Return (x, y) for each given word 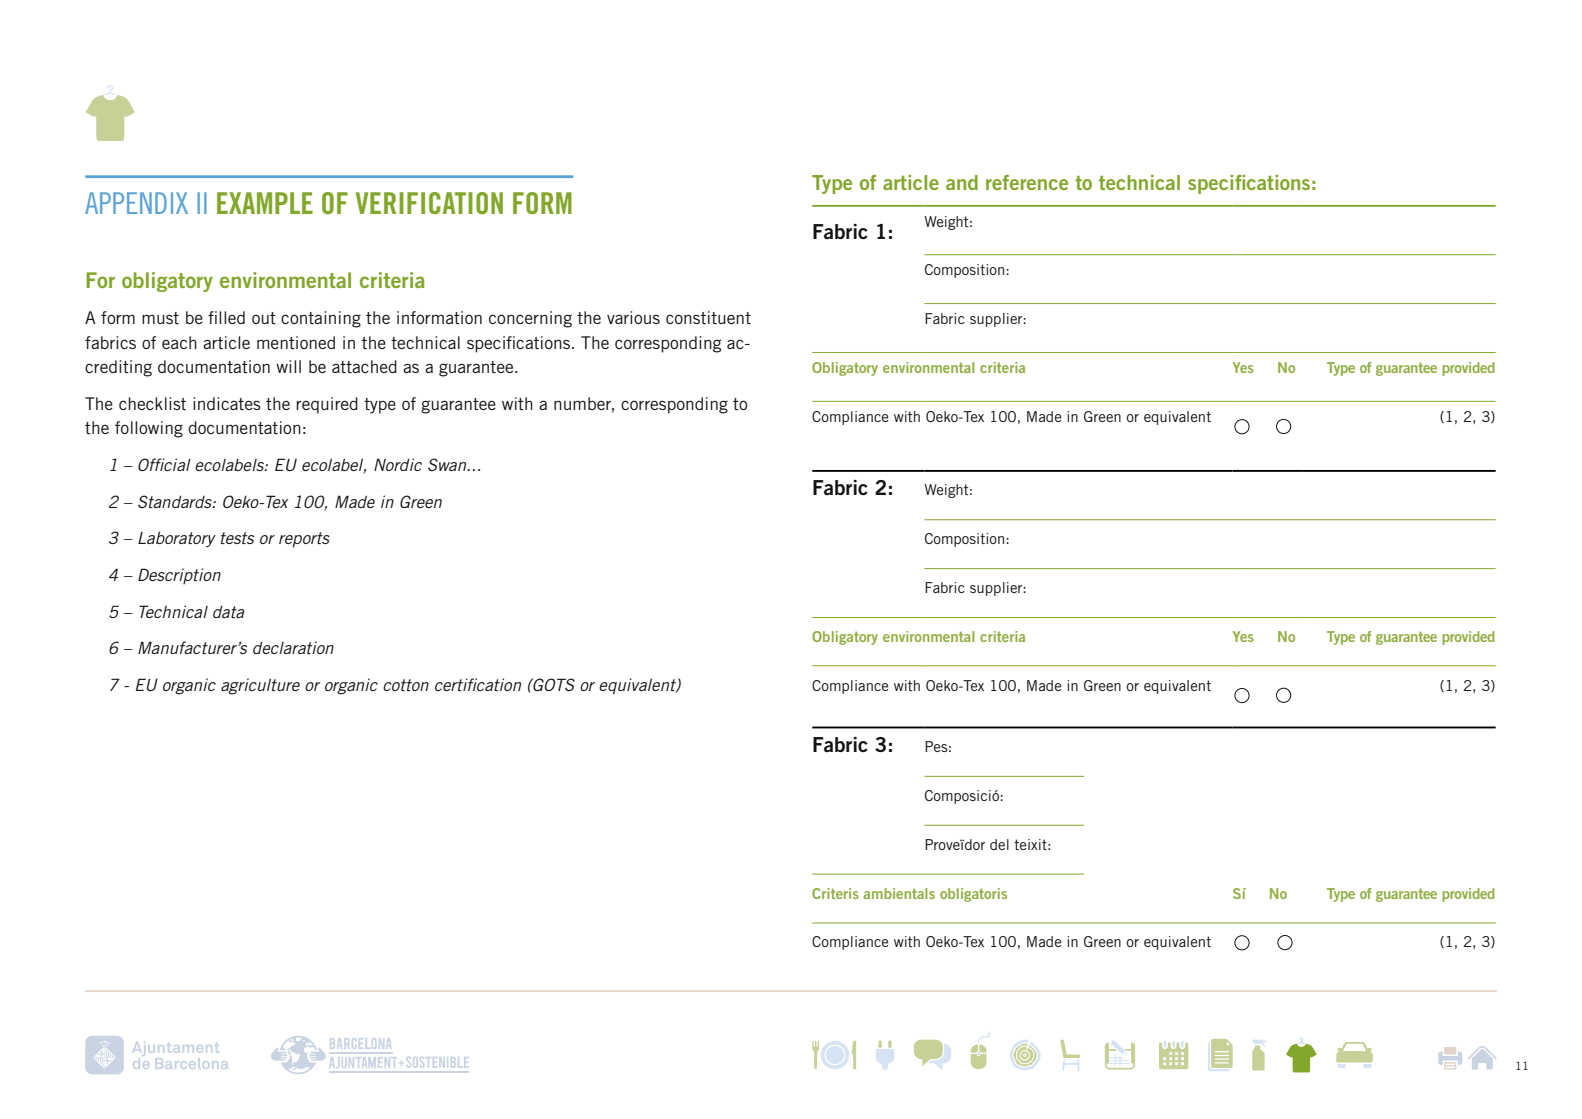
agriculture (260, 686)
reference (1027, 182)
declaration (293, 647)
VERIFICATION (429, 203)
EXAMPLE (265, 203)
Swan (448, 464)
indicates (227, 403)
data (228, 611)
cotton (406, 685)
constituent (708, 317)
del (999, 844)
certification (478, 684)
